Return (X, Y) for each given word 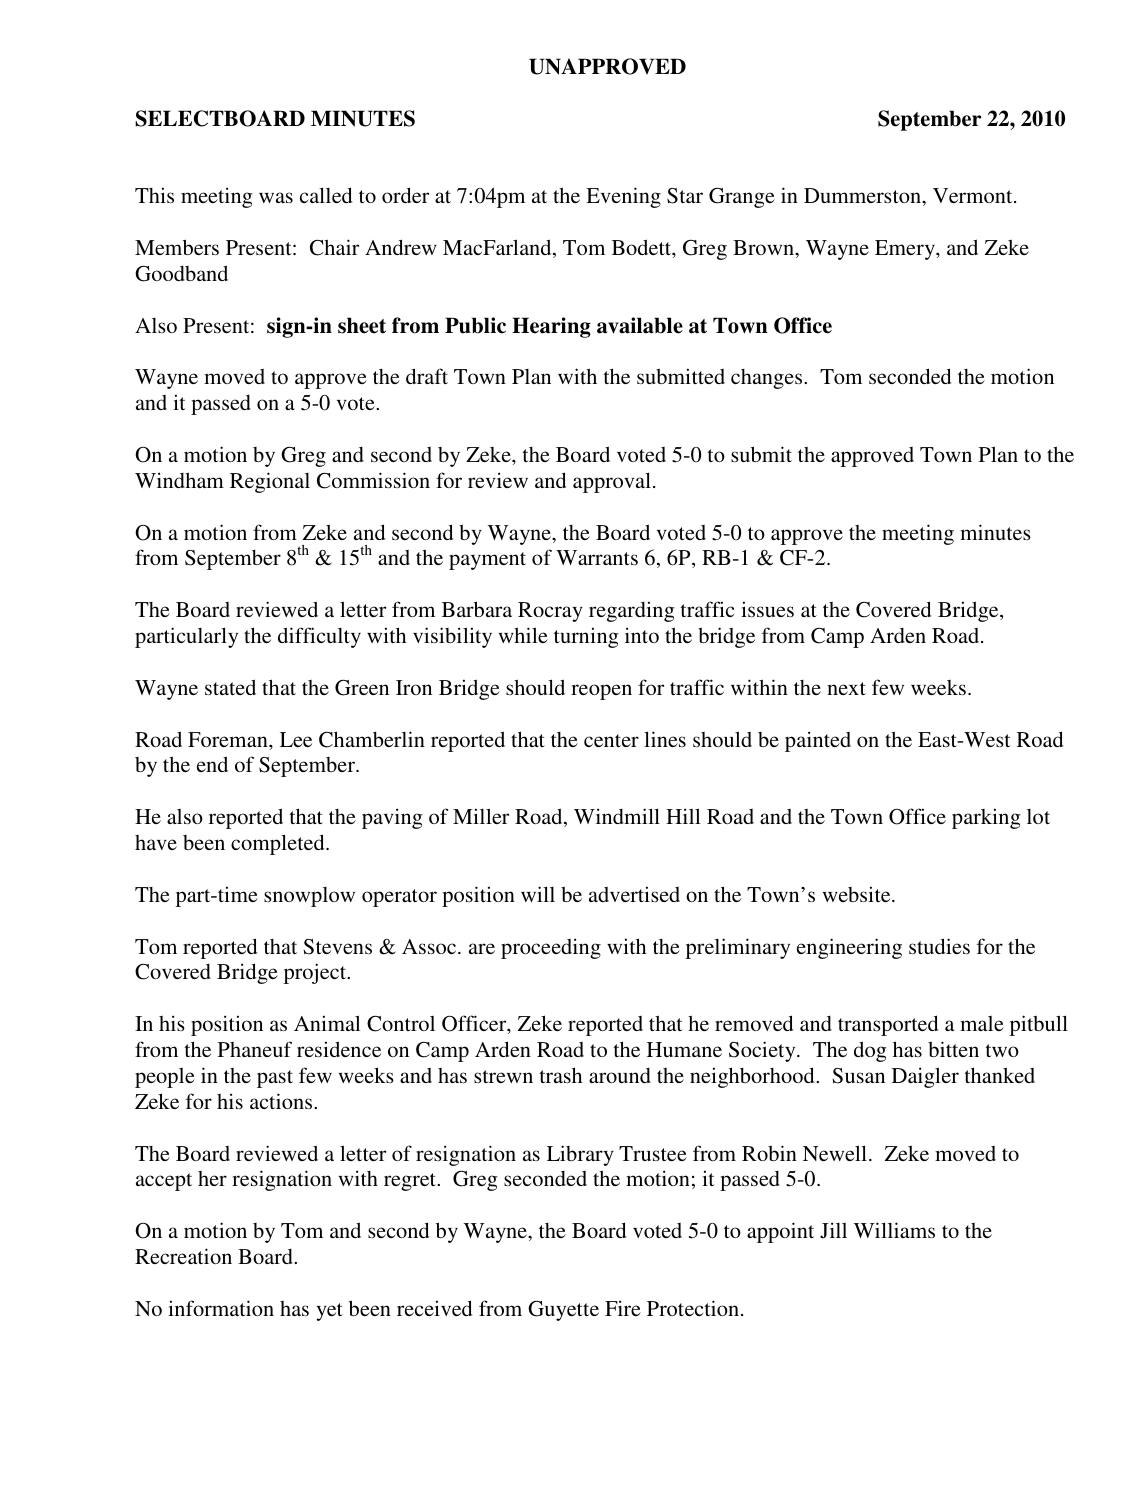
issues (767, 609)
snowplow (309, 897)
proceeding (551, 948)
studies (939, 946)
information (221, 1308)
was (276, 197)
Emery (906, 250)
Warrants (597, 557)
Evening (623, 197)
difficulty (319, 637)
